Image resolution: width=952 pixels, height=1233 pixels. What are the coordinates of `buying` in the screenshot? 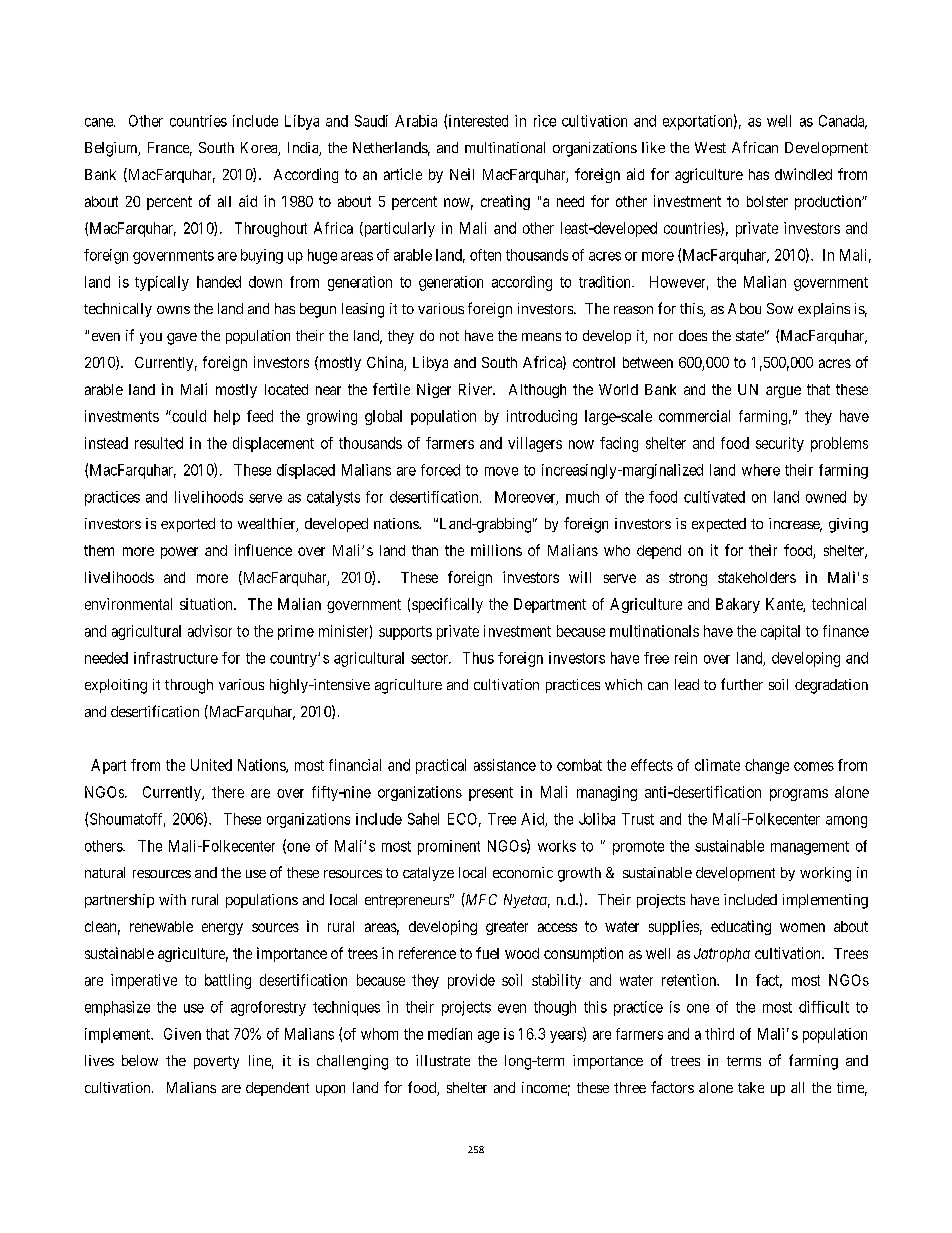 It's located at (262, 256).
